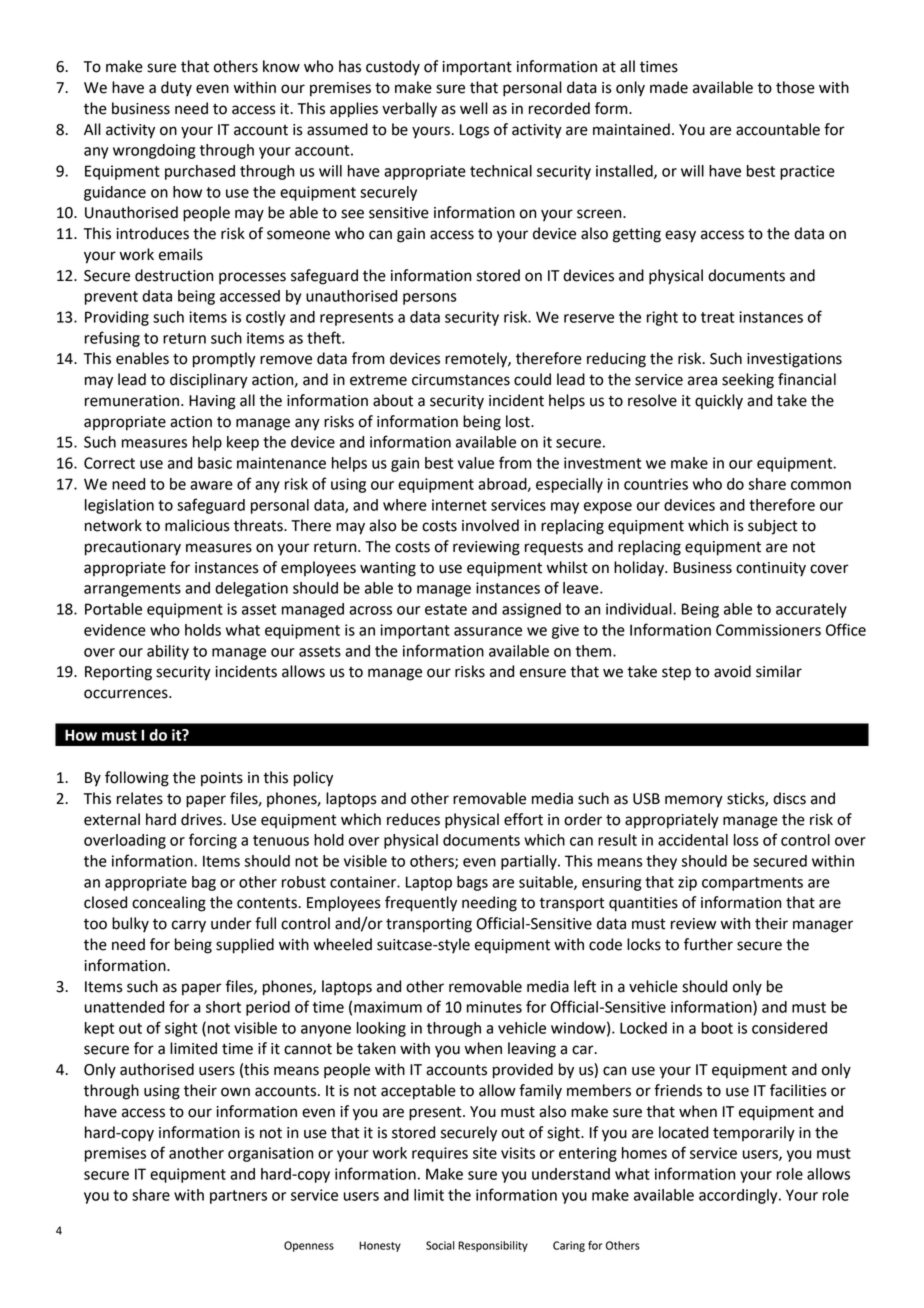 The image size is (924, 1308). What do you see at coordinates (746, 840) in the document?
I see `loss` at bounding box center [746, 840].
